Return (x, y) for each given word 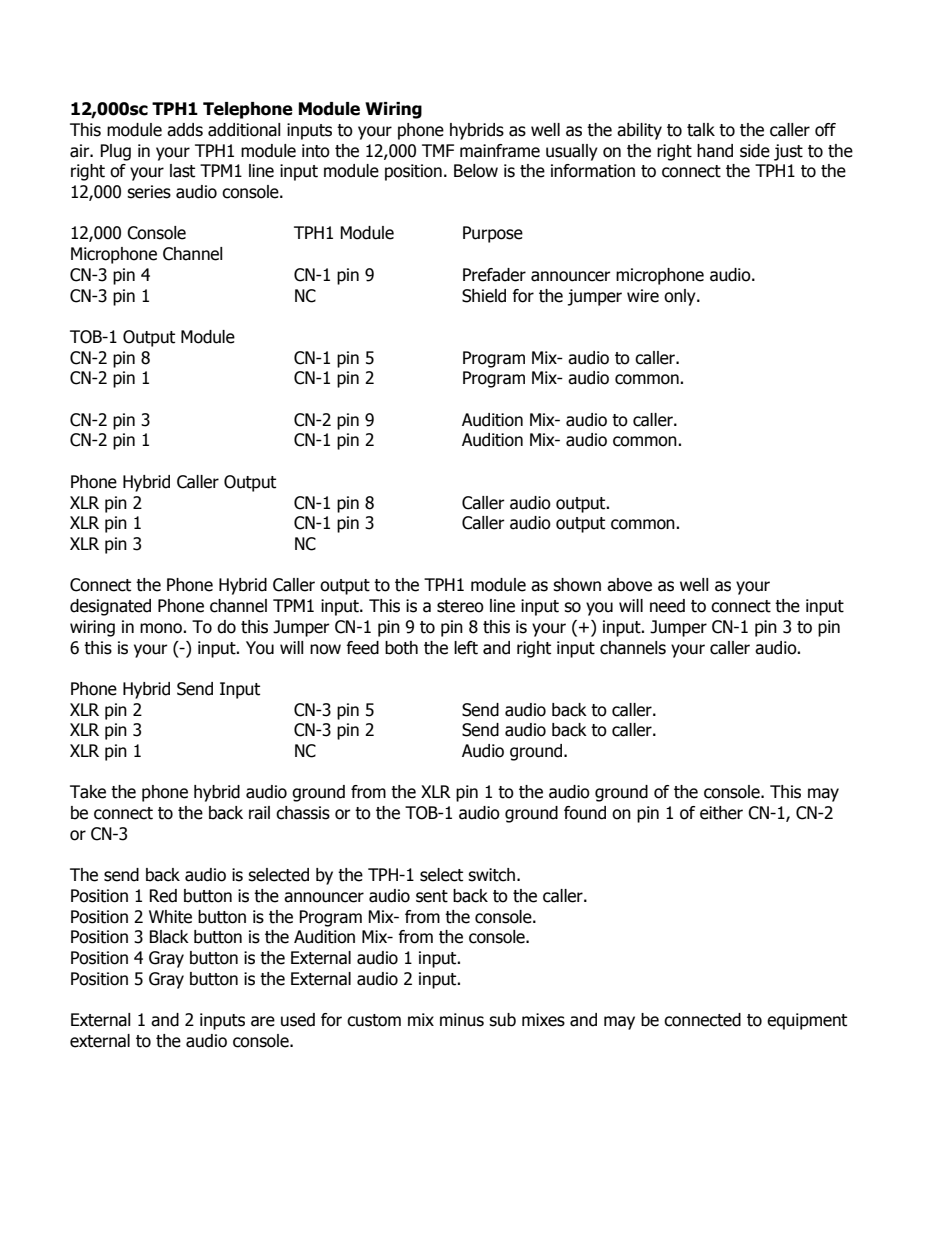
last (182, 171)
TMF (438, 150)
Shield (484, 296)
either (721, 813)
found (585, 813)
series (149, 192)
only (681, 297)
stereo (460, 606)
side (755, 151)
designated (110, 607)
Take (88, 792)
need (667, 606)
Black (169, 937)
